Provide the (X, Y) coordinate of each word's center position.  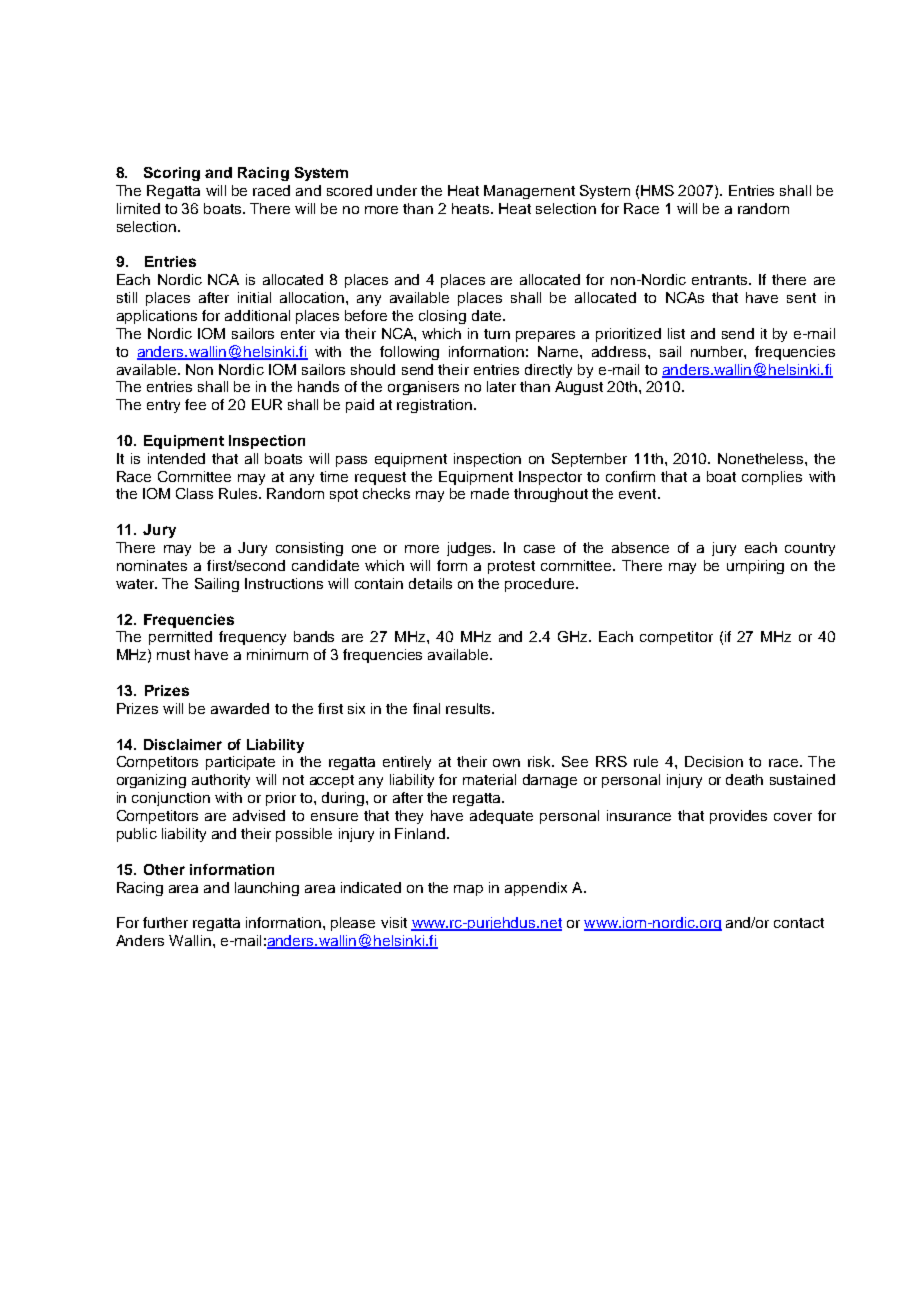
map (468, 890)
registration (436, 406)
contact (799, 923)
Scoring (172, 174)
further (165, 922)
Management (529, 192)
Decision (714, 761)
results (469, 708)
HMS (657, 190)
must (173, 655)
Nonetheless (762, 458)
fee (195, 404)
